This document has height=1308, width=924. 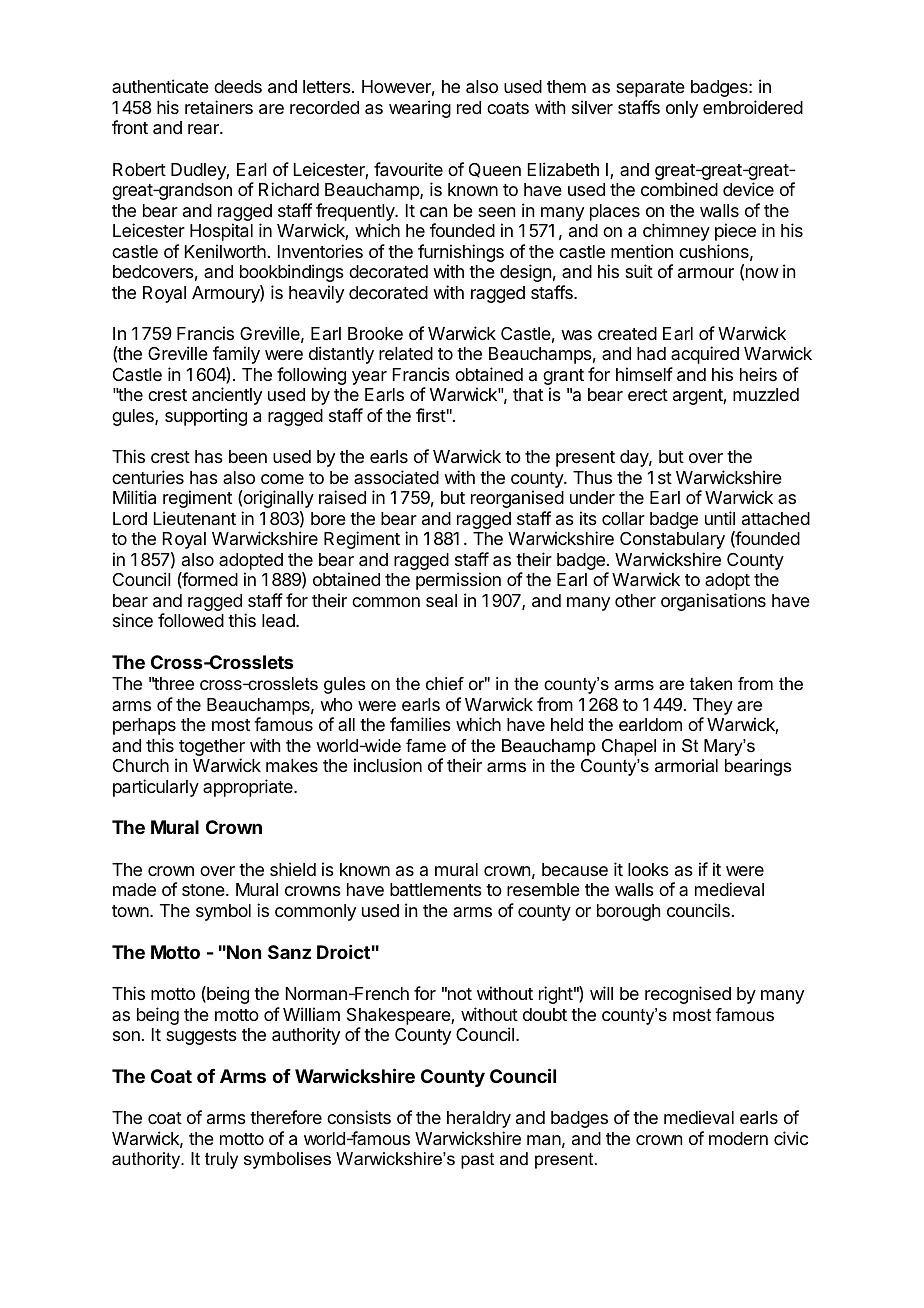 What do you see at coordinates (420, 109) in the document?
I see `wearing` at bounding box center [420, 109].
